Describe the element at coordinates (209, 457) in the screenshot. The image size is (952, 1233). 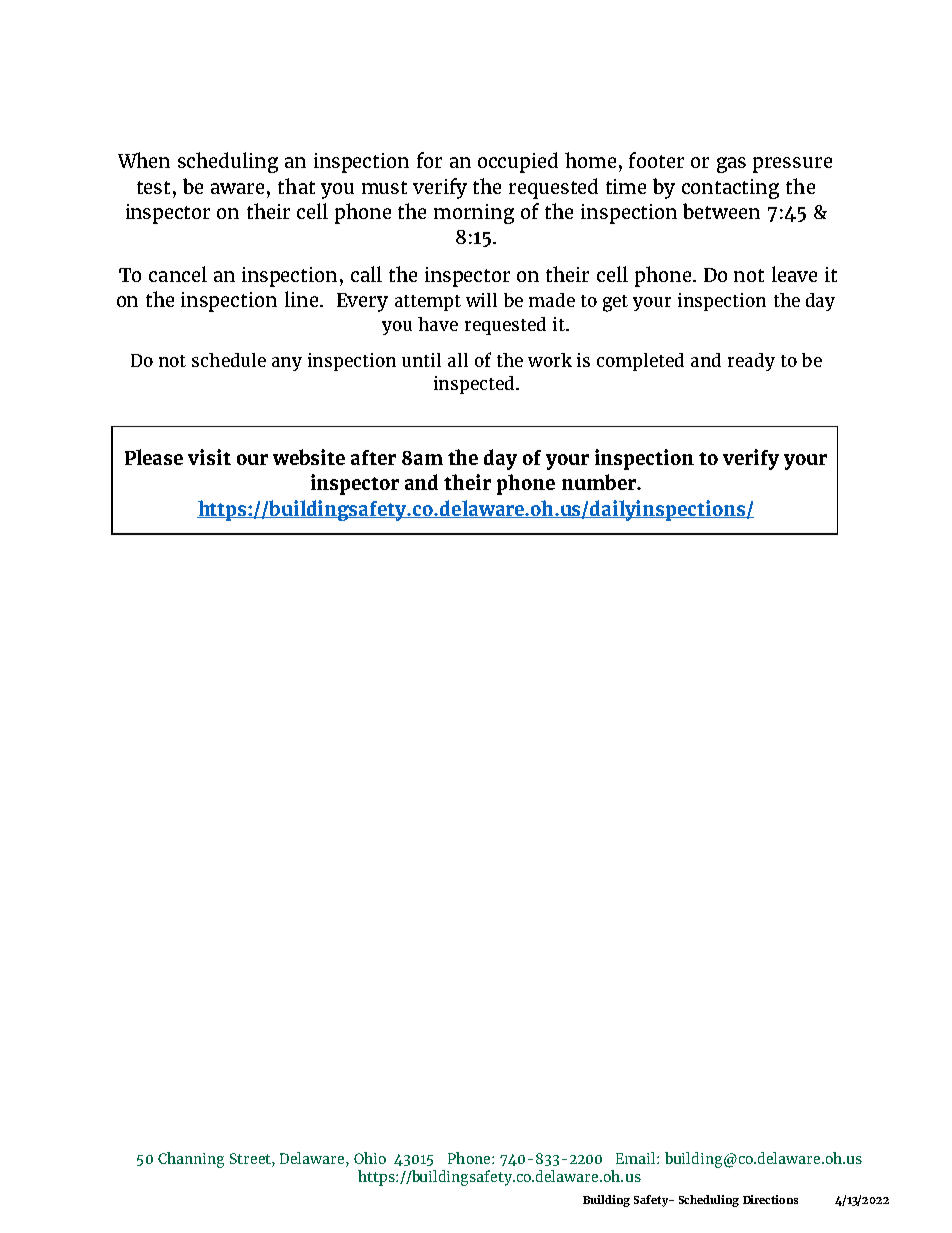
I see `visit` at that location.
